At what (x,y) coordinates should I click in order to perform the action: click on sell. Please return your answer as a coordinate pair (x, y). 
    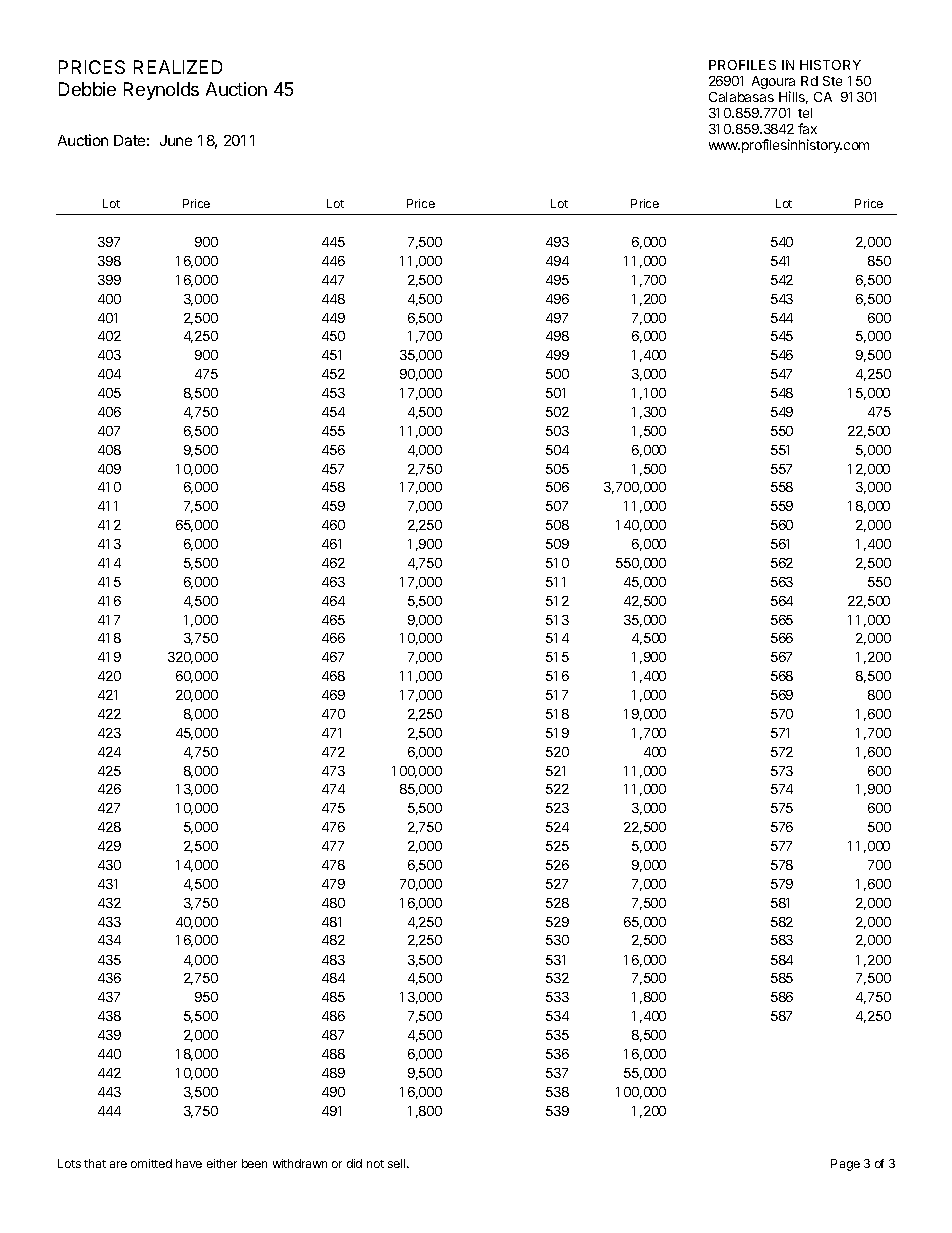
    Looking at the image, I should click on (398, 1163).
